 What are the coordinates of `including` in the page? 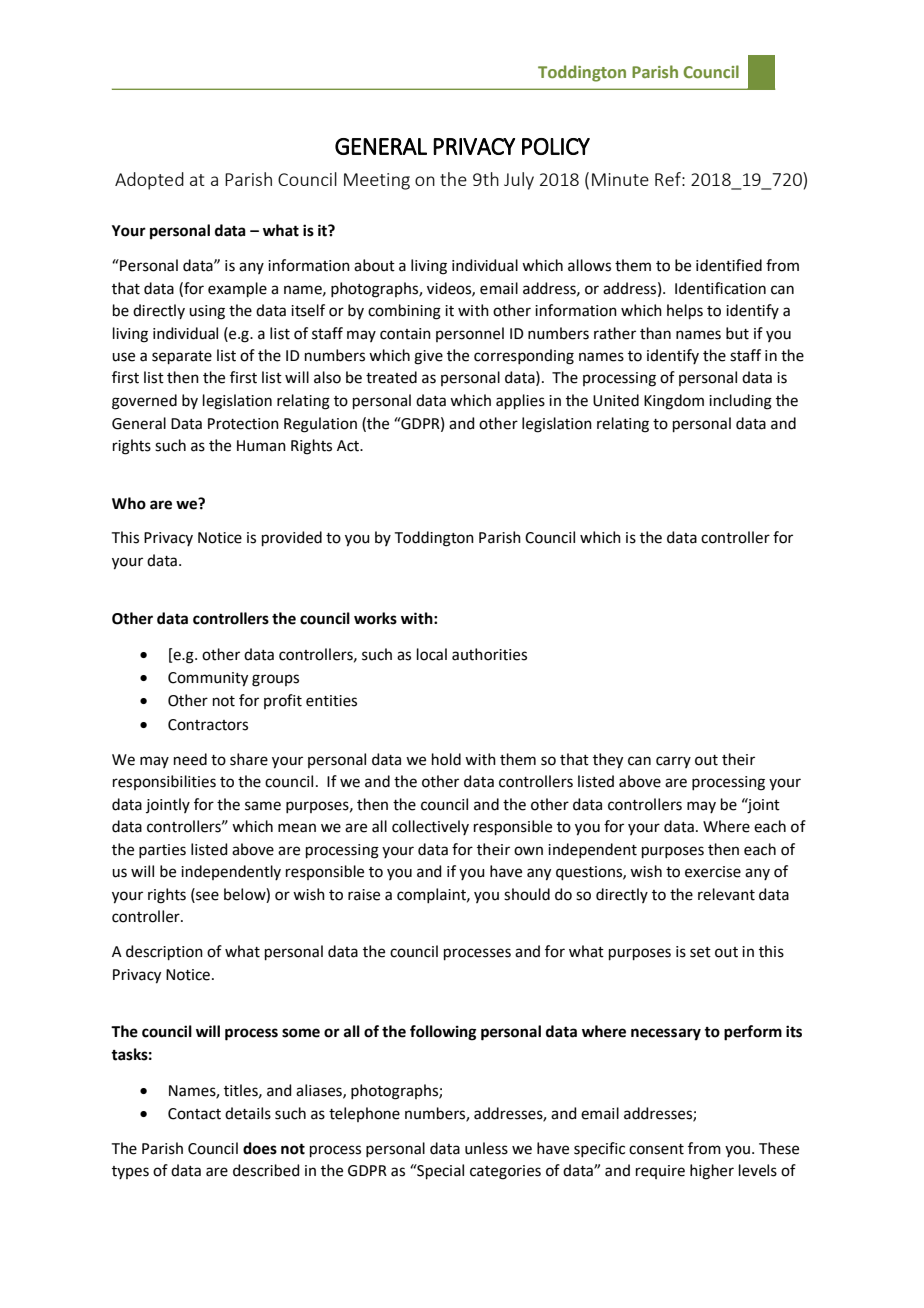 It's located at (740, 402).
